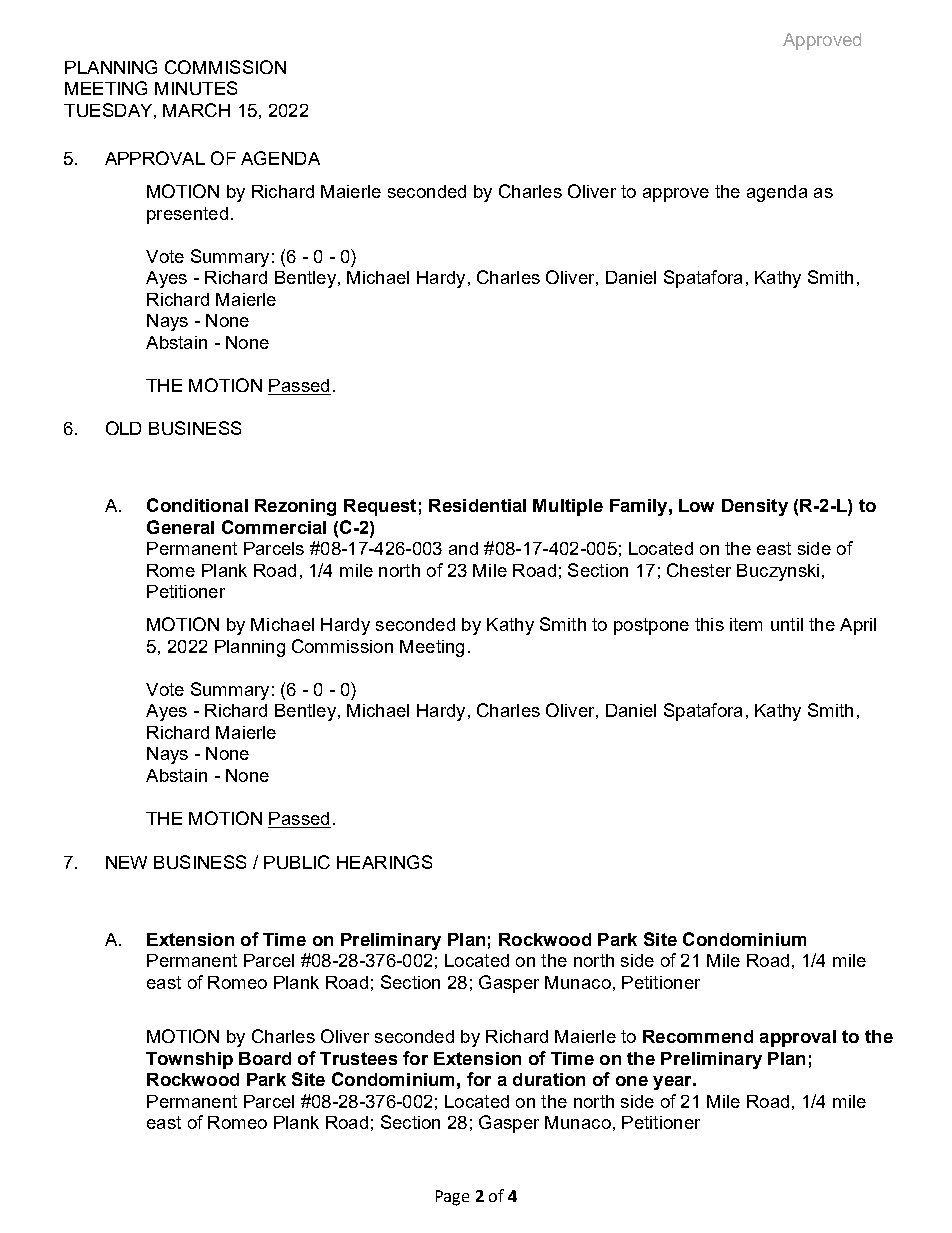  What do you see at coordinates (452, 1198) in the screenshot?
I see `Page` at bounding box center [452, 1198].
